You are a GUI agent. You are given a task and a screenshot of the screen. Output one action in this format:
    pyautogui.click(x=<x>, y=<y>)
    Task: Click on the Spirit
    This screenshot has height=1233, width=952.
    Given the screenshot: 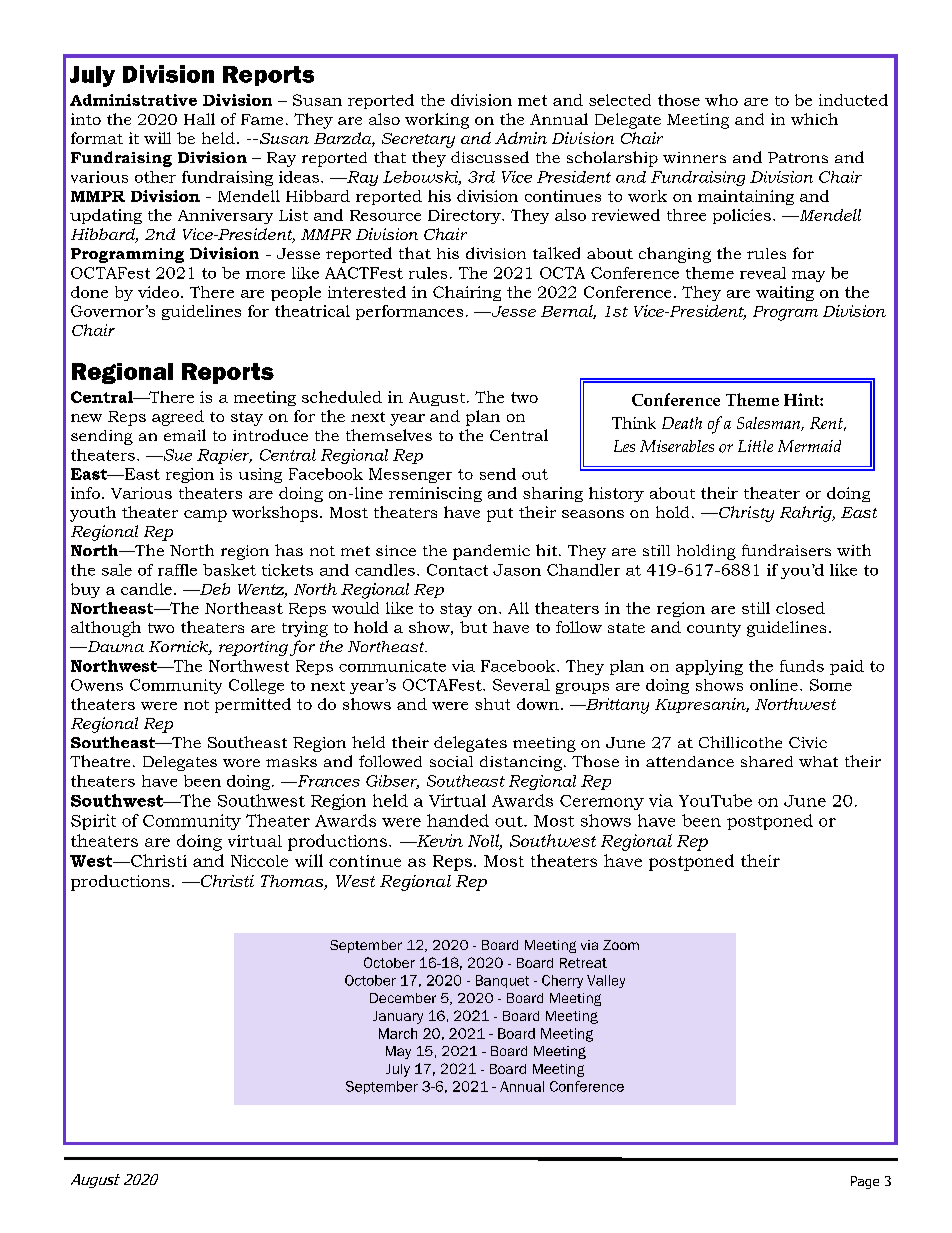 What is the action you would take?
    pyautogui.click(x=93, y=822)
